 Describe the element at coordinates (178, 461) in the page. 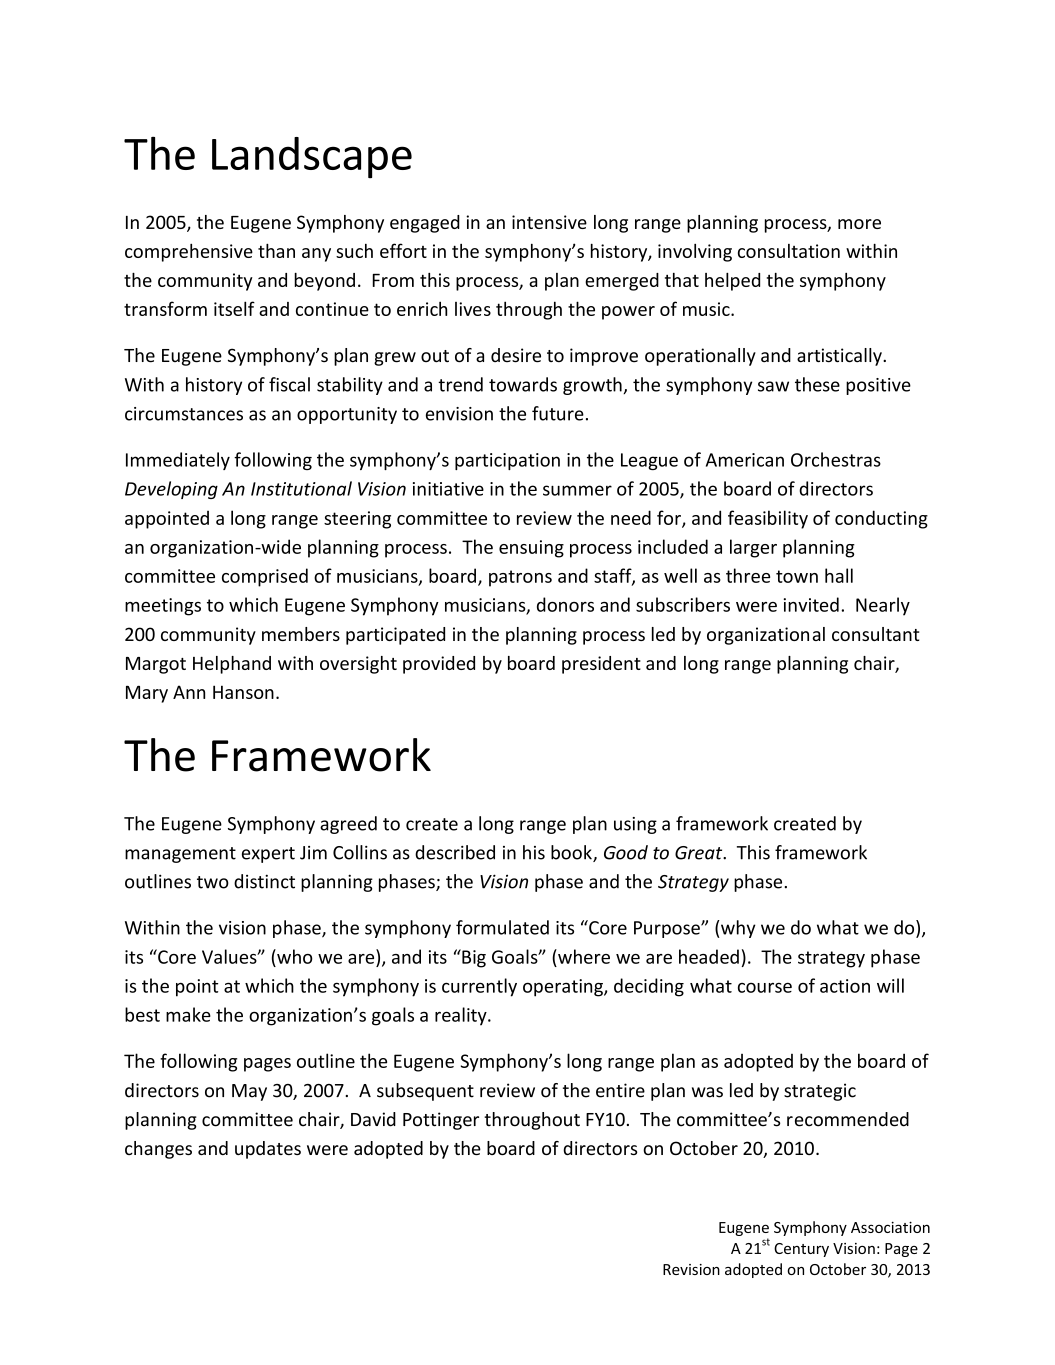

I see `Immediately` at that location.
